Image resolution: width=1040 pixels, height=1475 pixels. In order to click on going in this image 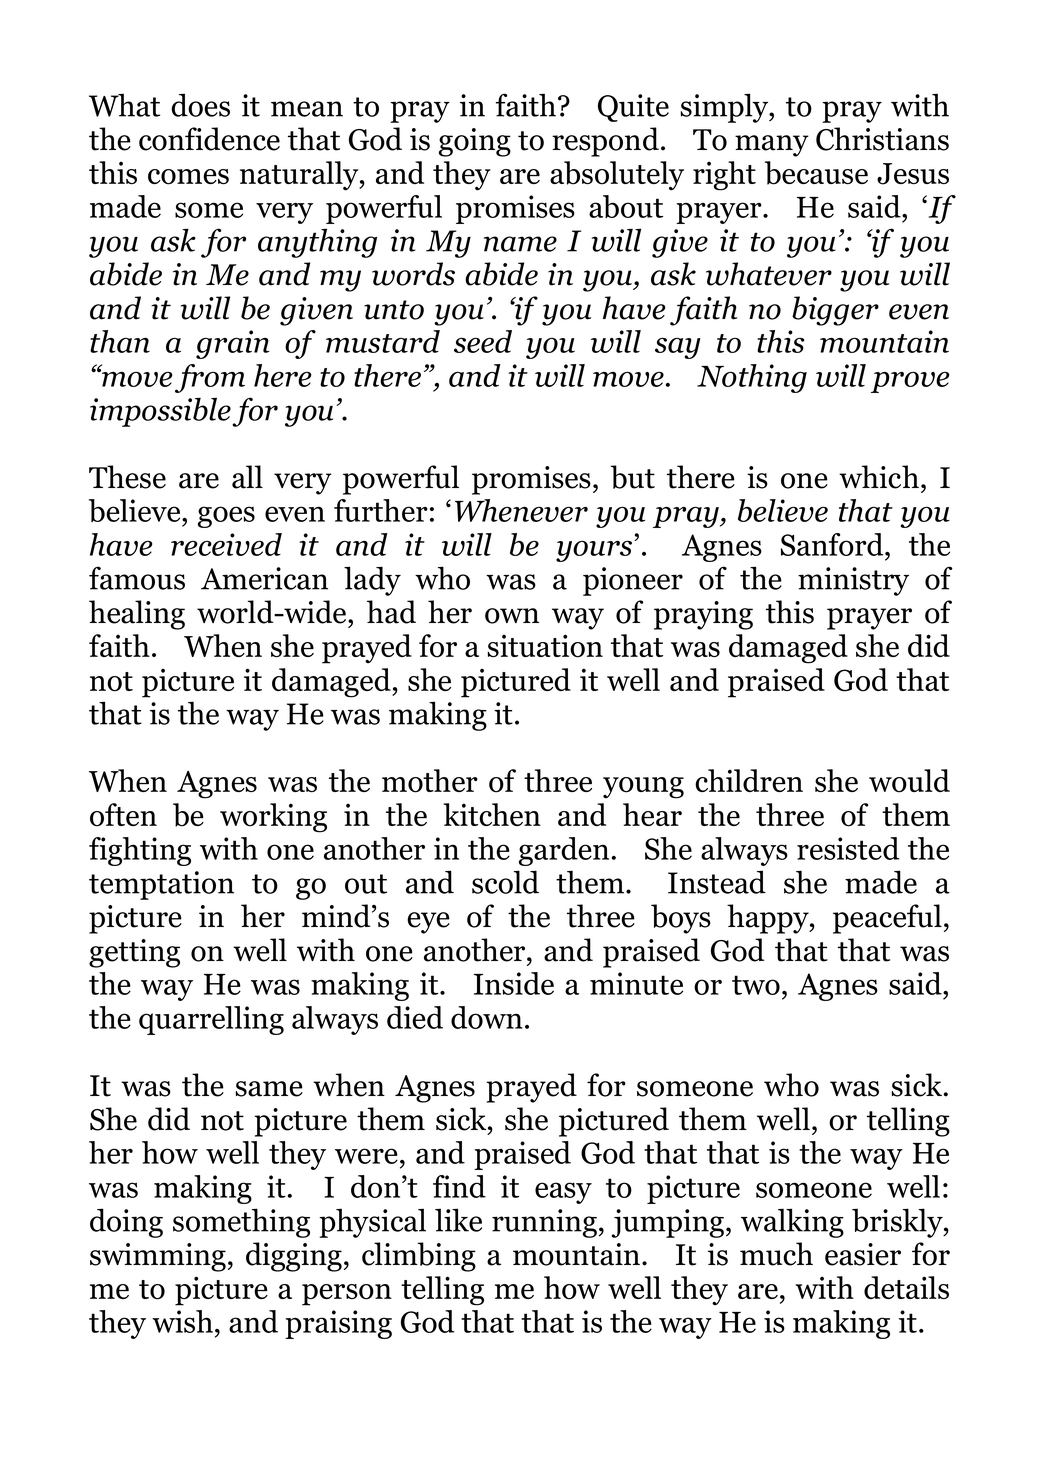, I will do `click(475, 142)`.
